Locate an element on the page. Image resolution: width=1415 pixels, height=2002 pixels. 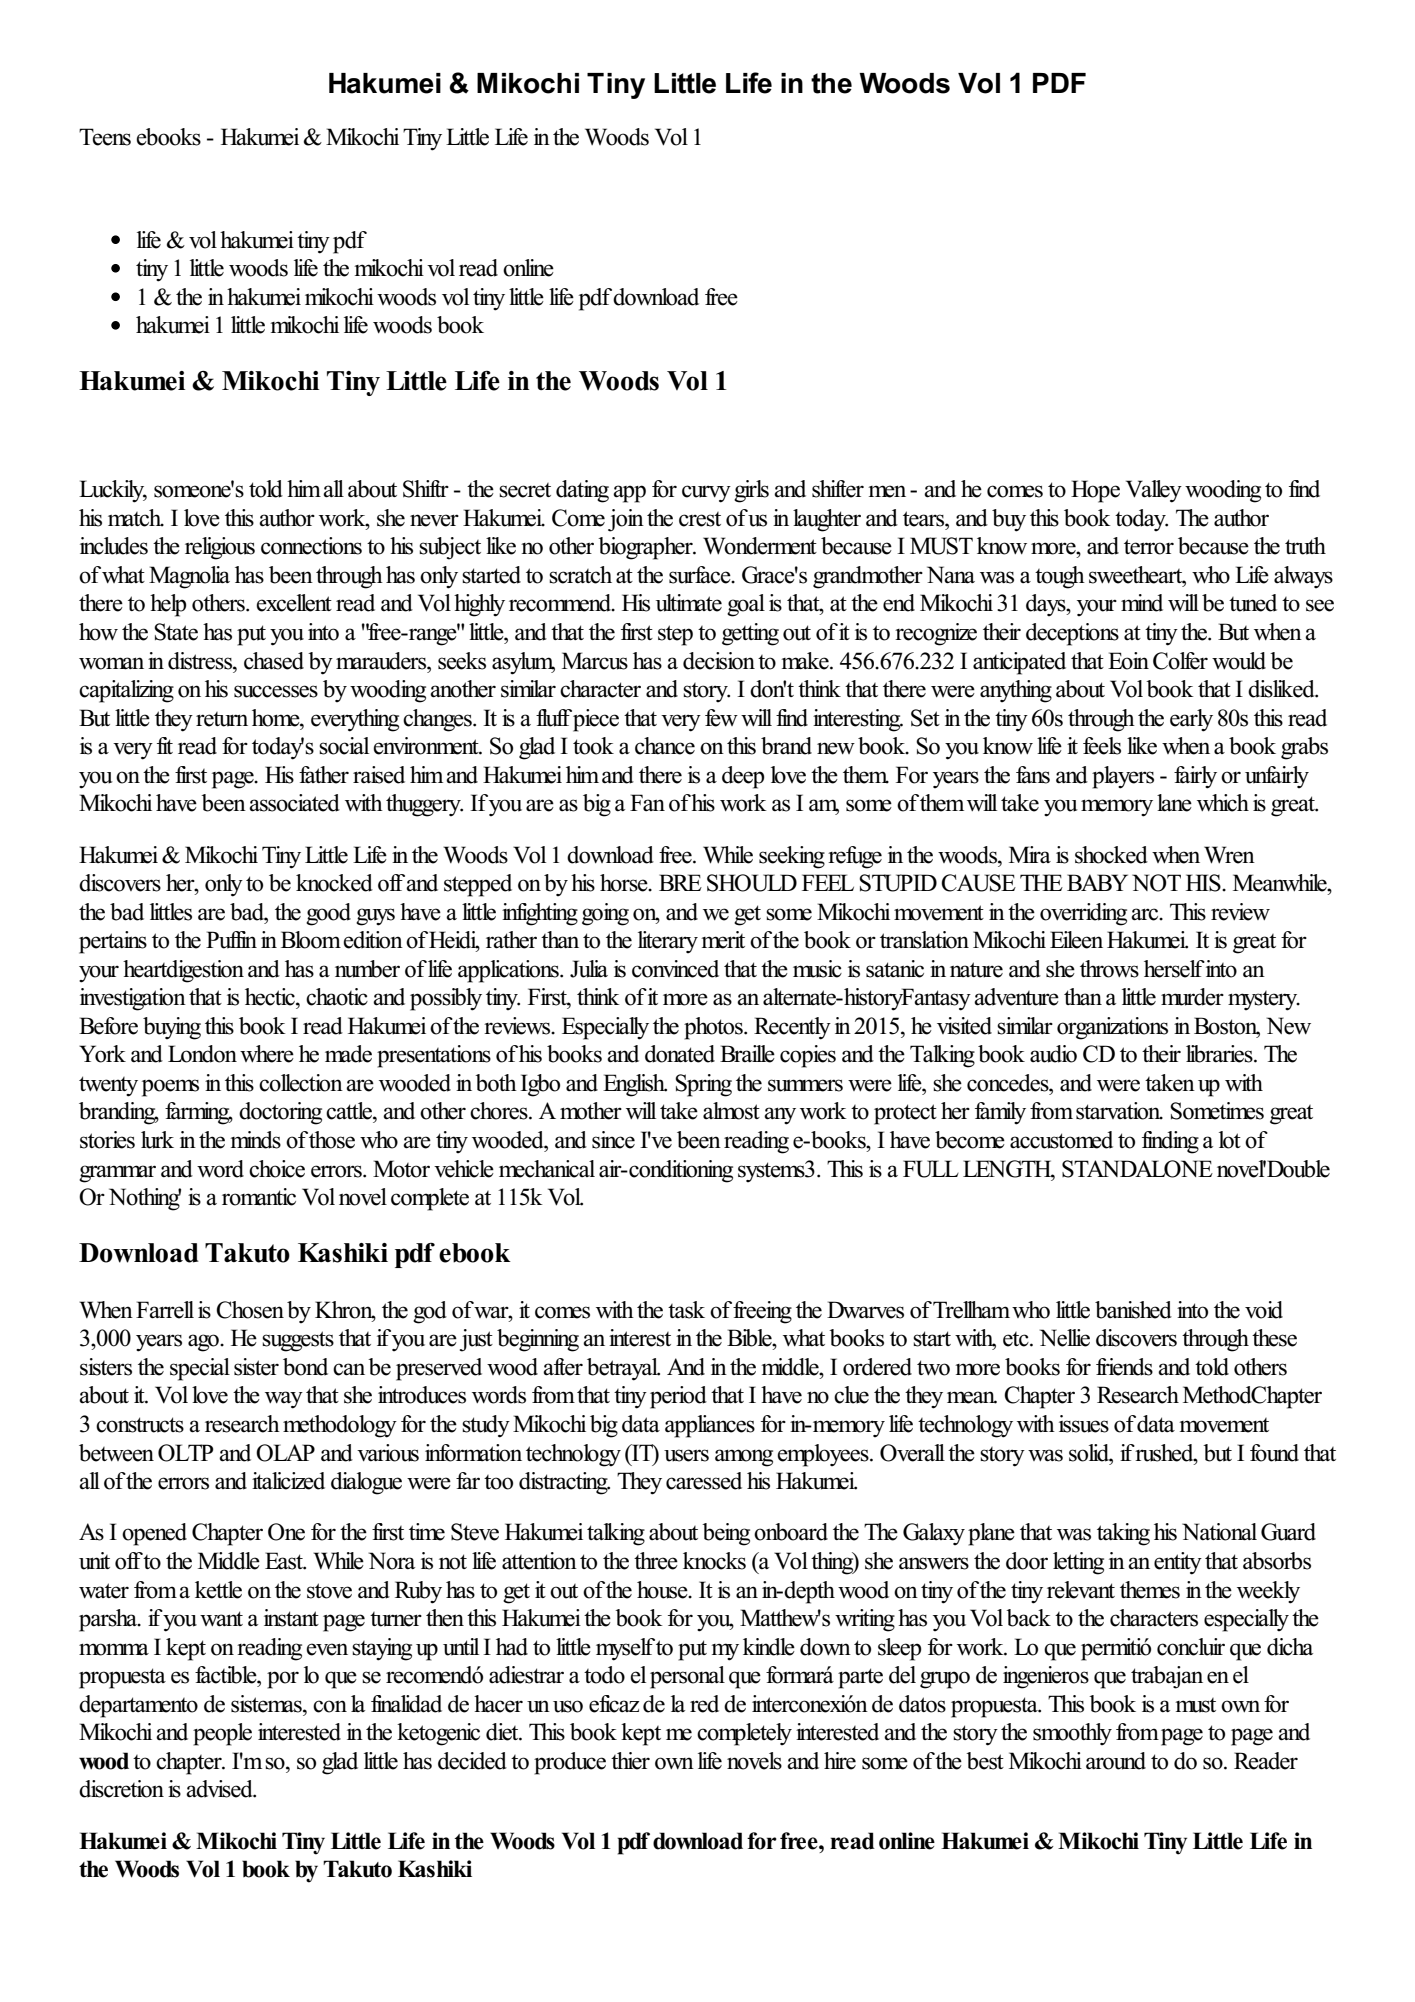
terror is located at coordinates (1149, 547).
